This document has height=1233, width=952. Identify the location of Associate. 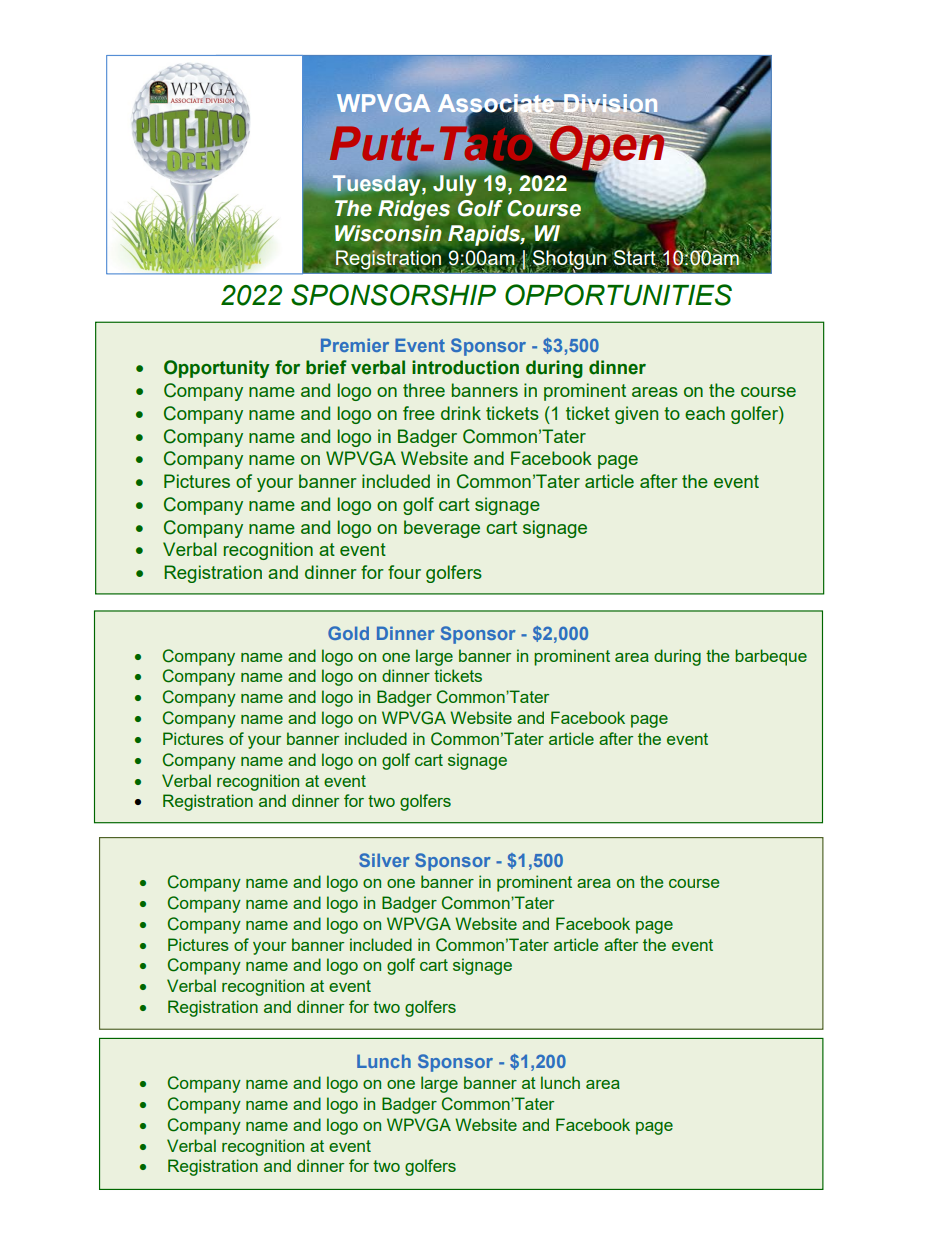
(497, 104).
